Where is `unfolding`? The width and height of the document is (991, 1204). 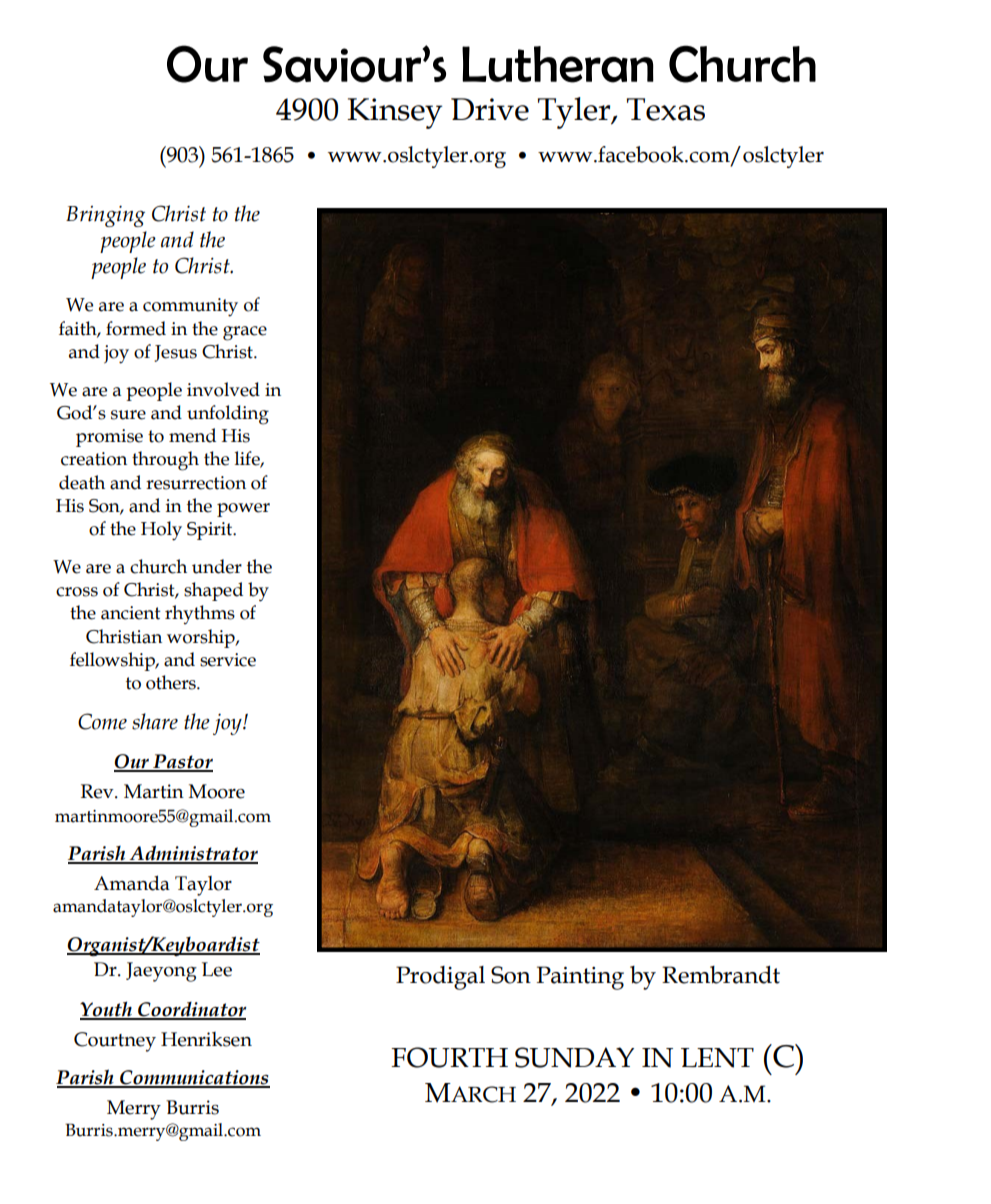 unfolding is located at coordinates (228, 415).
